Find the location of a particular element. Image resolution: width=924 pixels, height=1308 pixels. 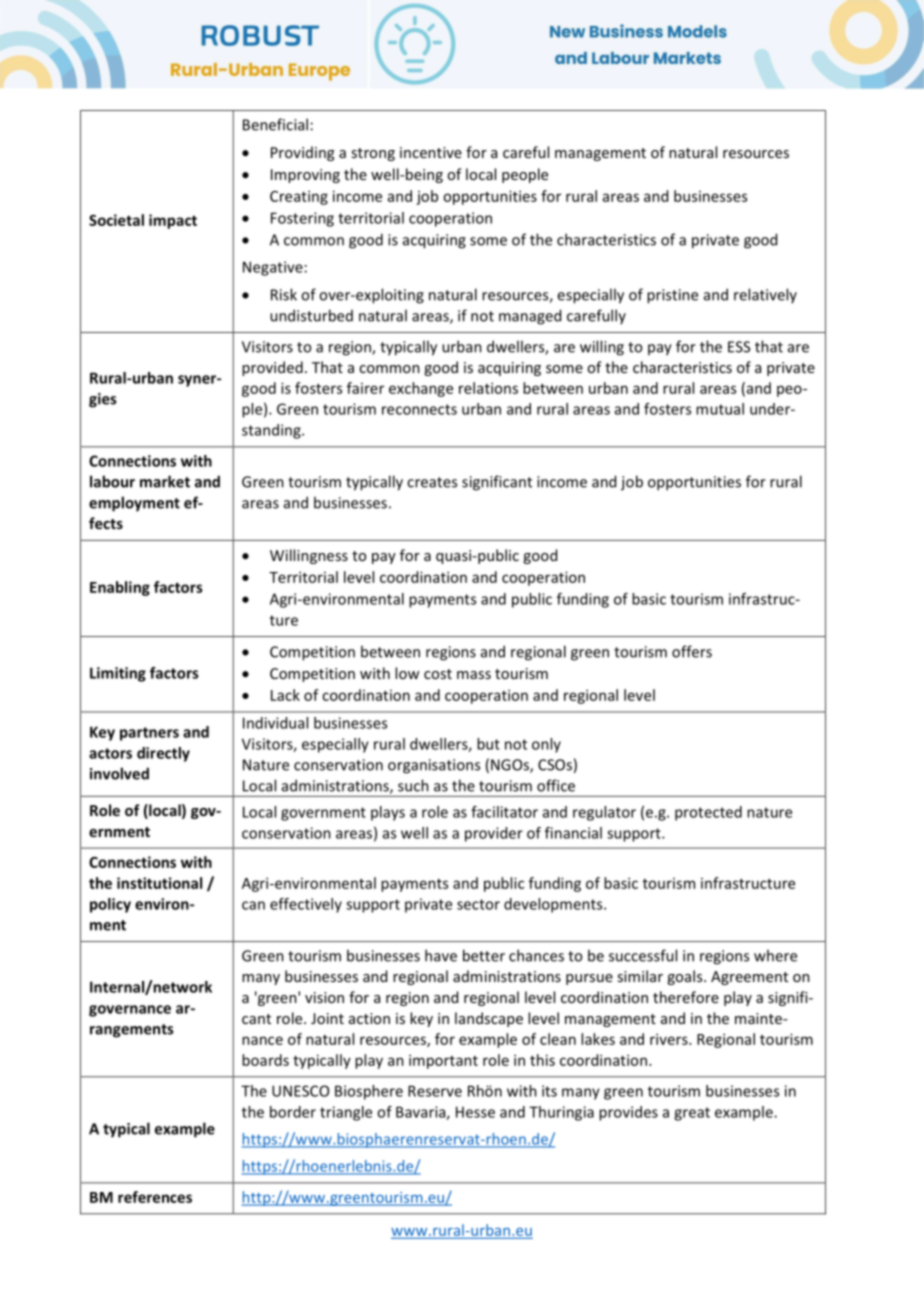

impact is located at coordinates (173, 221).
